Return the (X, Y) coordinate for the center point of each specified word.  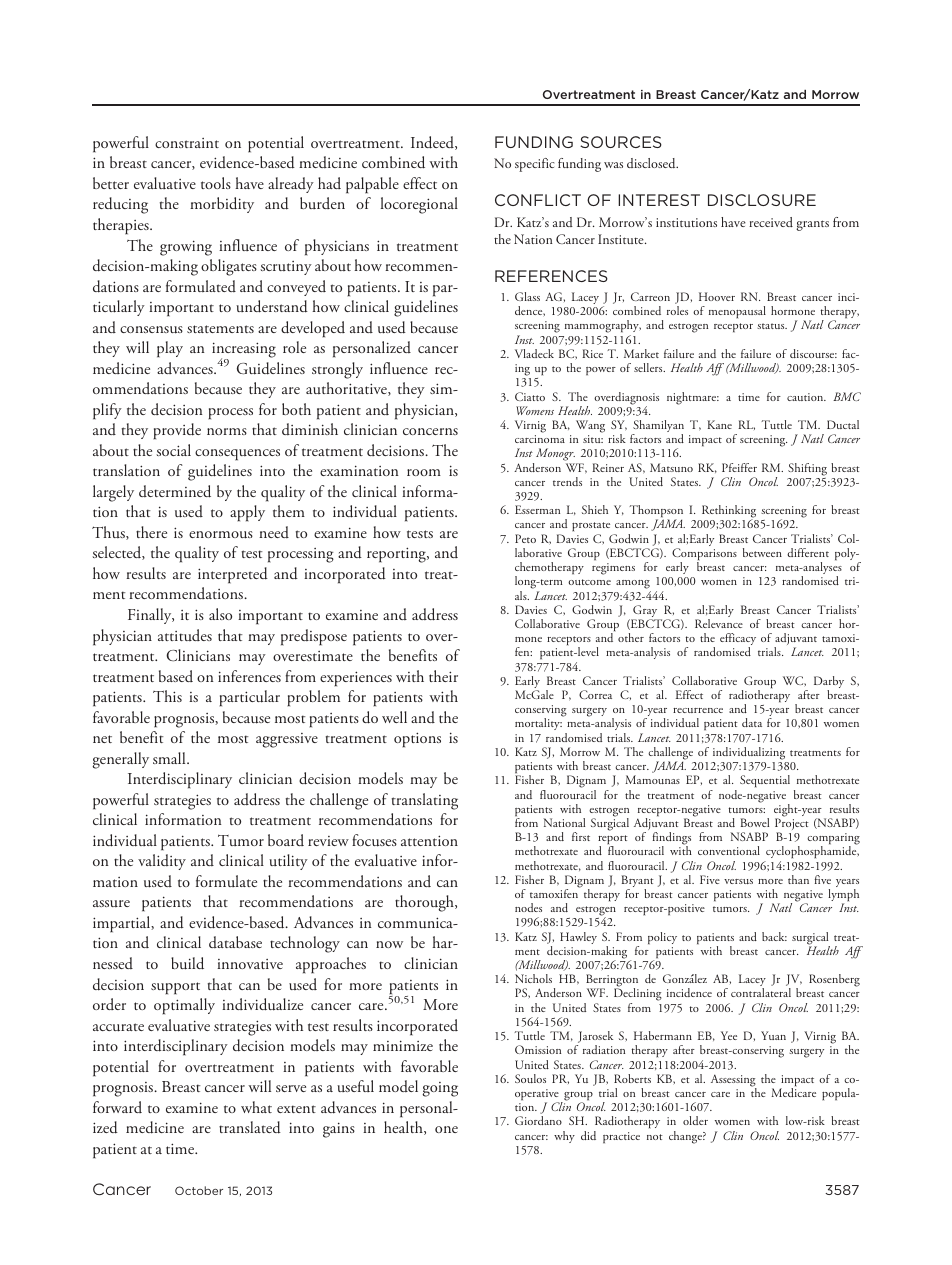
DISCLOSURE (762, 200)
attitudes (185, 635)
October (199, 1190)
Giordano (538, 1120)
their (443, 676)
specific (534, 165)
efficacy (738, 640)
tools (216, 183)
